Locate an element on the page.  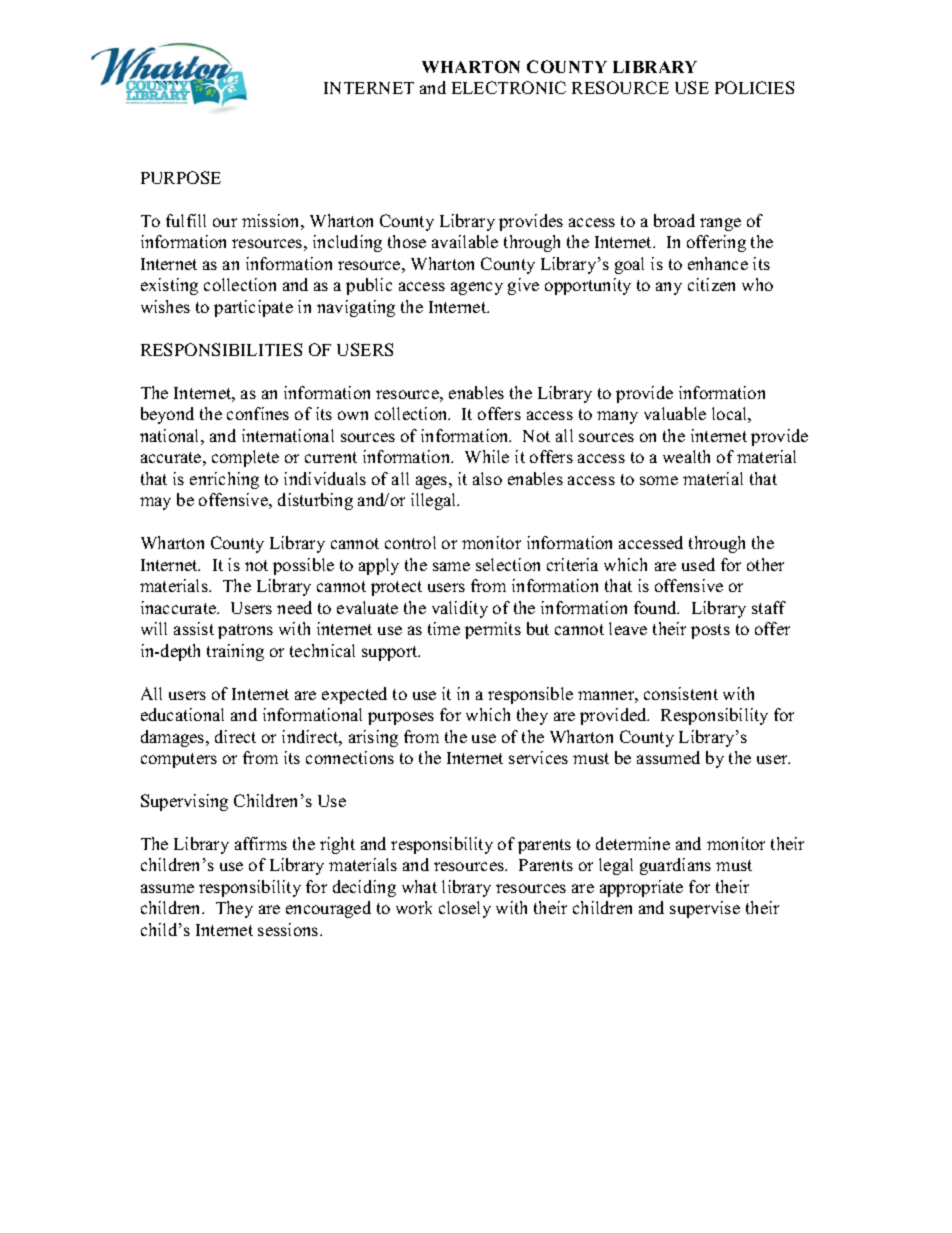
ELECTRONIC is located at coordinates (509, 87).
